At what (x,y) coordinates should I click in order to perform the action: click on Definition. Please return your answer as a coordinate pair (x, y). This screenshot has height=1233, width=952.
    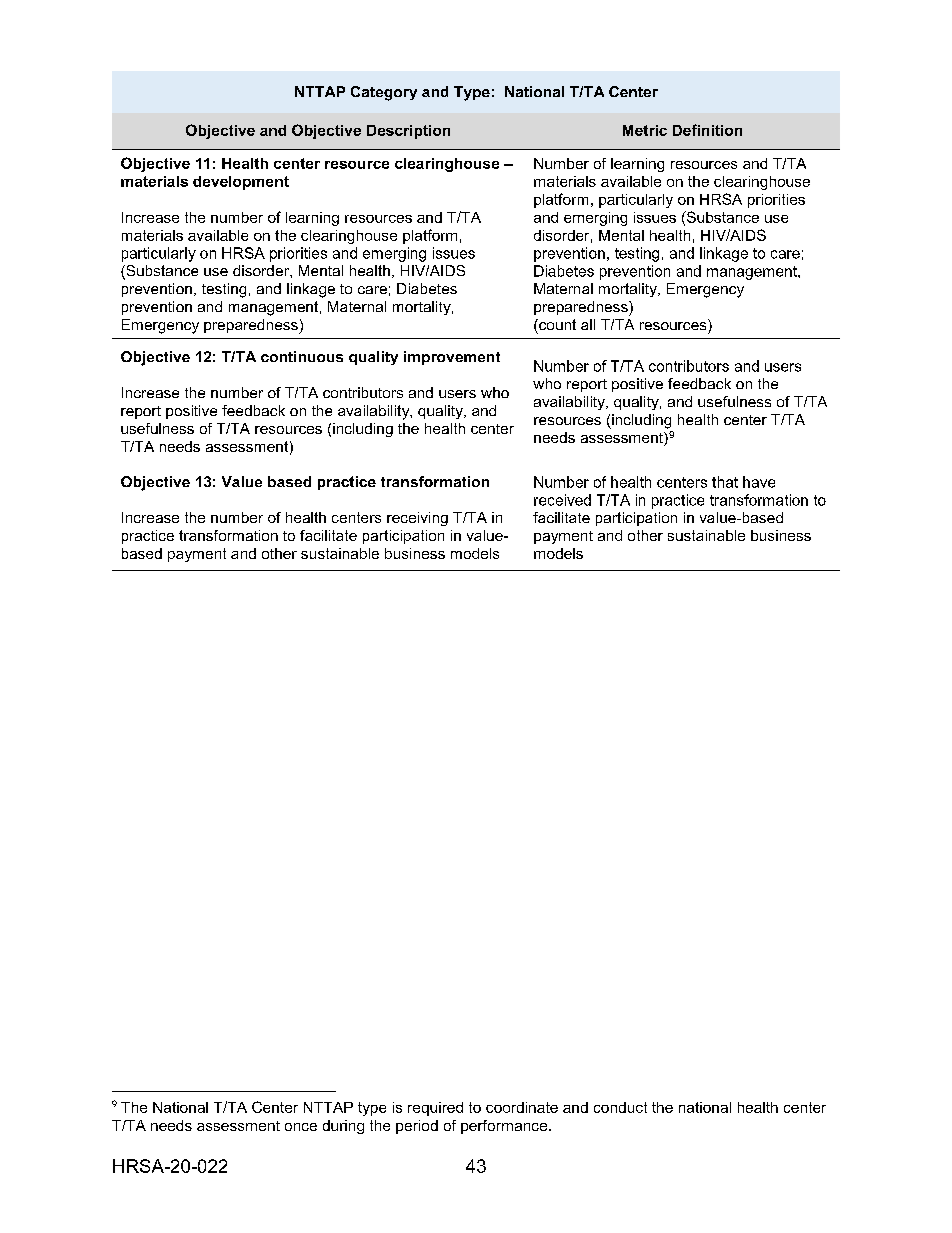
    Looking at the image, I should click on (707, 130).
